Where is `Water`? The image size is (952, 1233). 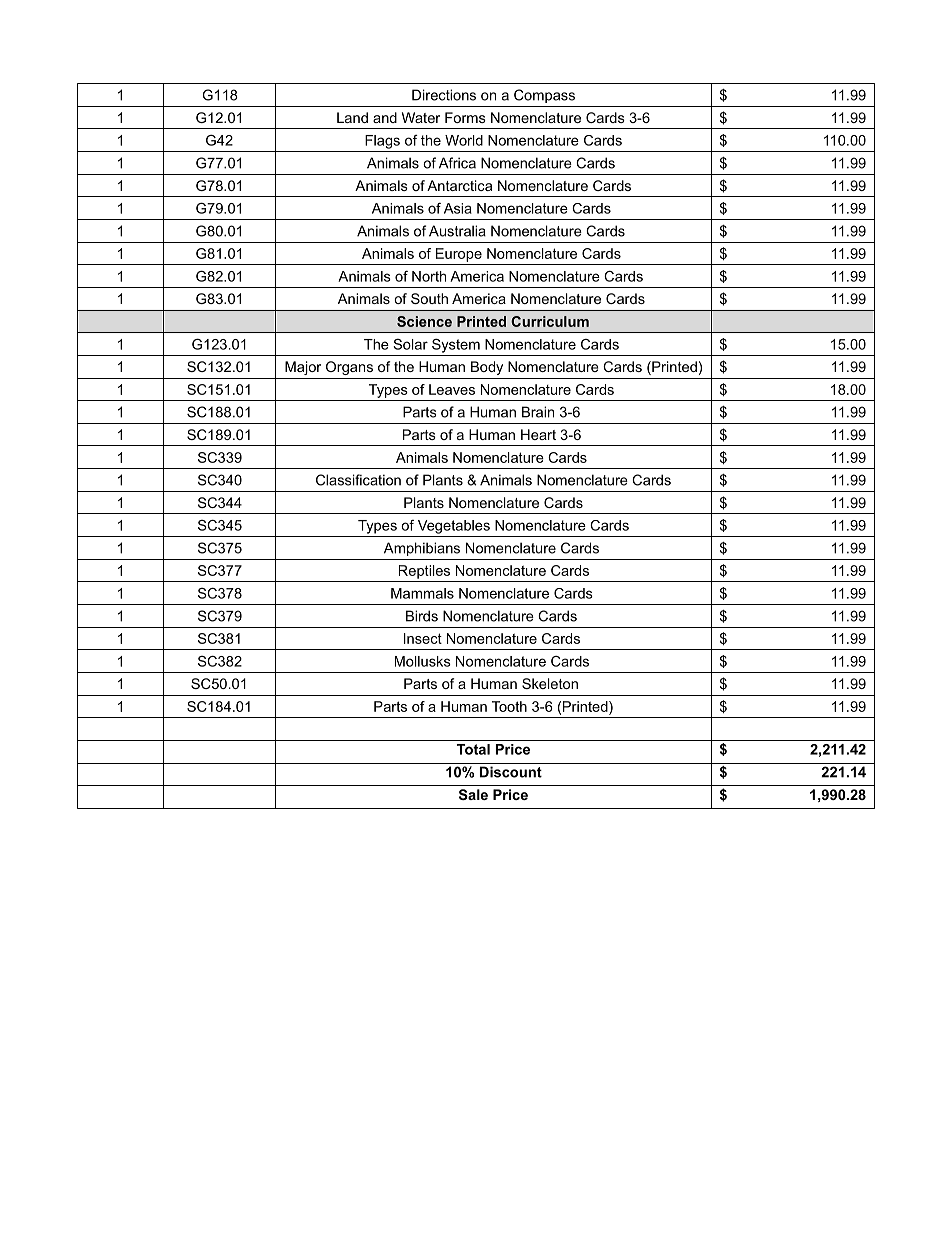 Water is located at coordinates (421, 117).
